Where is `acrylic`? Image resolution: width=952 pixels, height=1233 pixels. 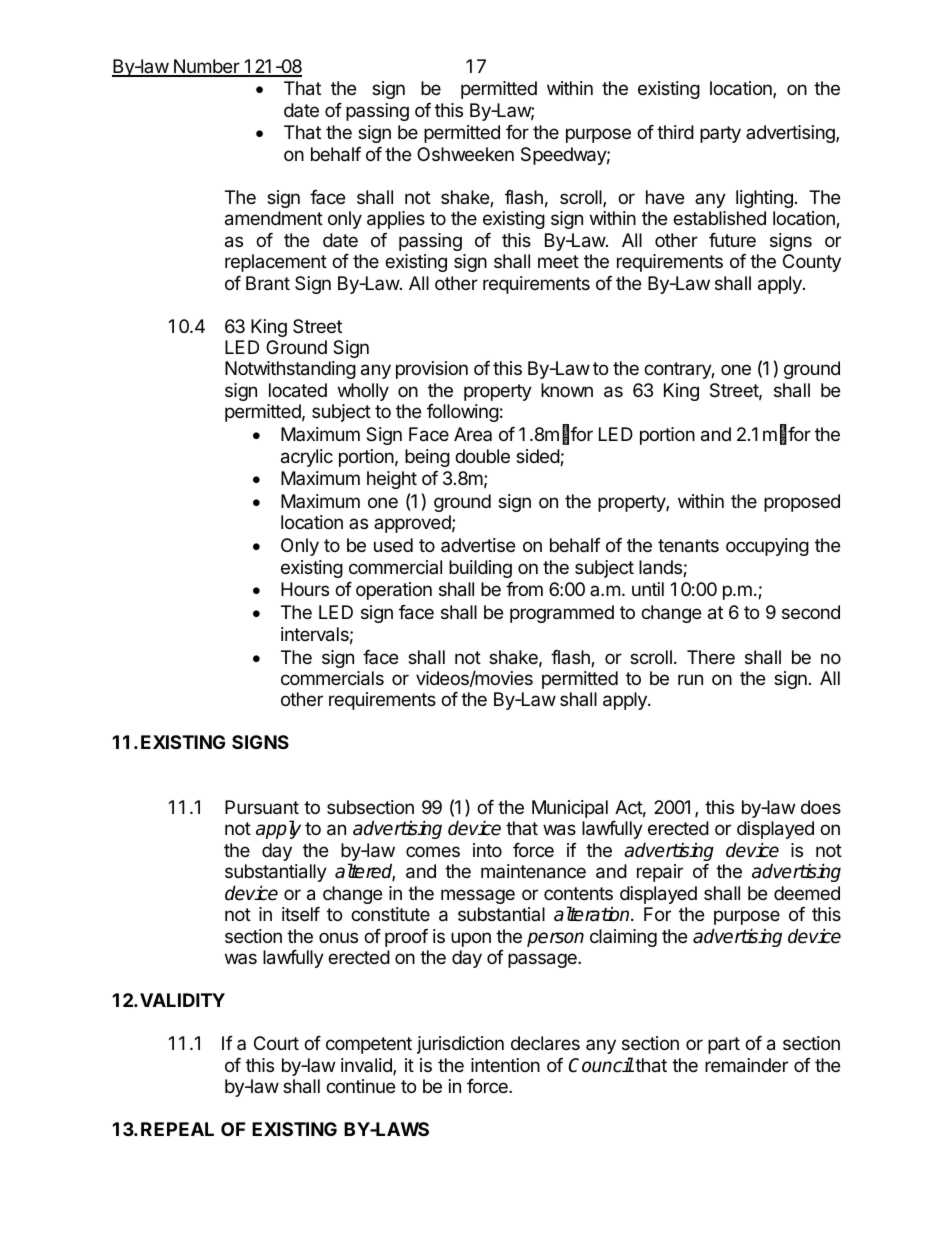
acrylic is located at coordinates (307, 458).
